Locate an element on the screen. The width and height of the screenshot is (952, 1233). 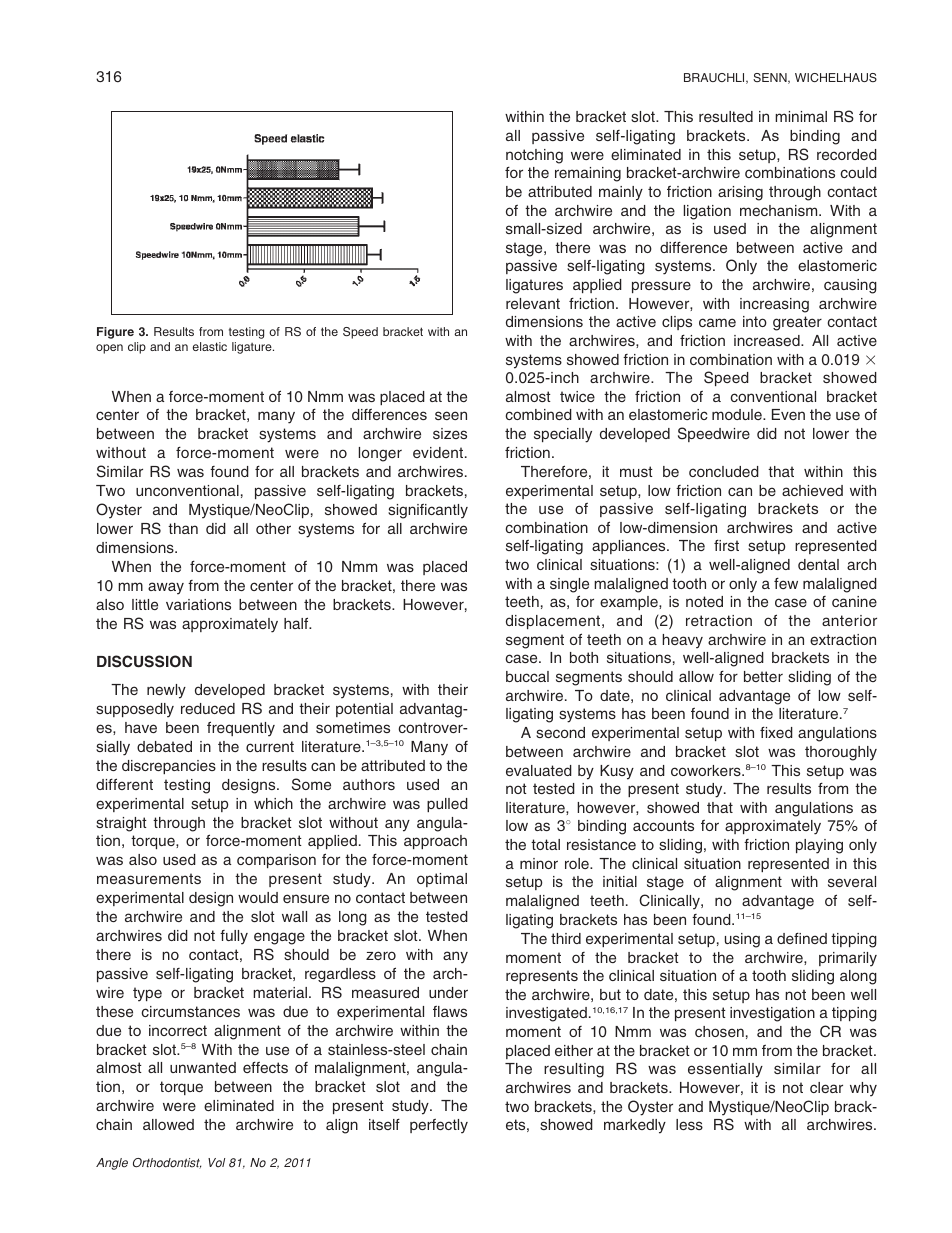
perfectly is located at coordinates (439, 1126).
